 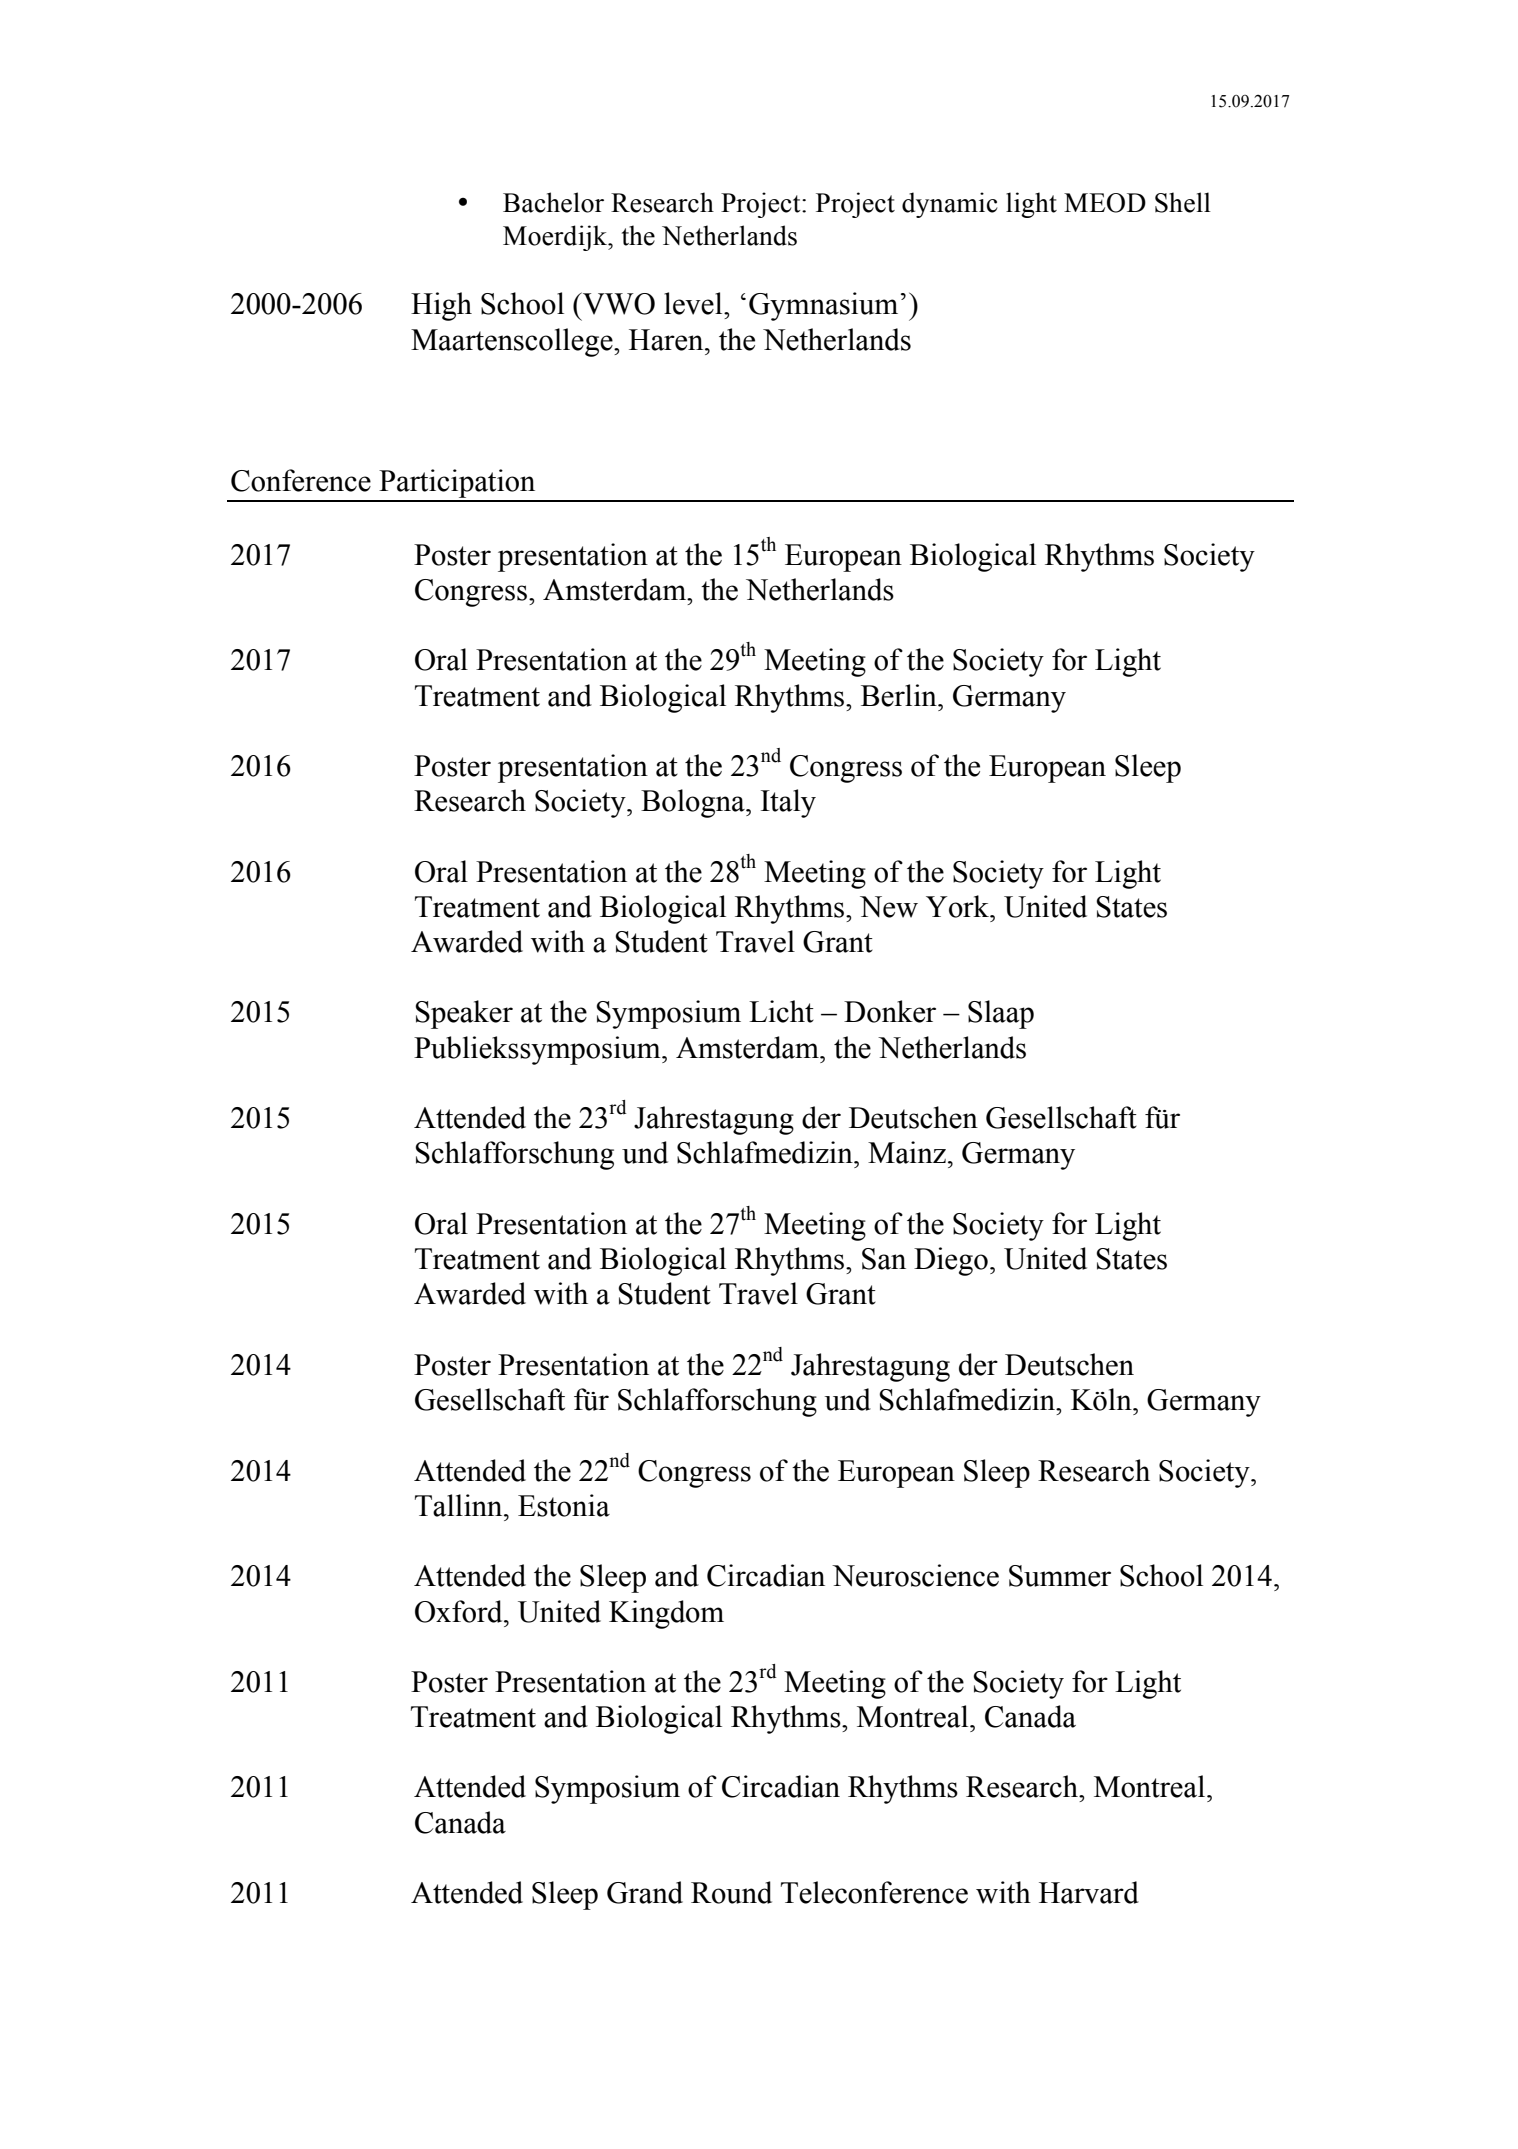 What do you see at coordinates (441, 306) in the screenshot?
I see `High` at bounding box center [441, 306].
